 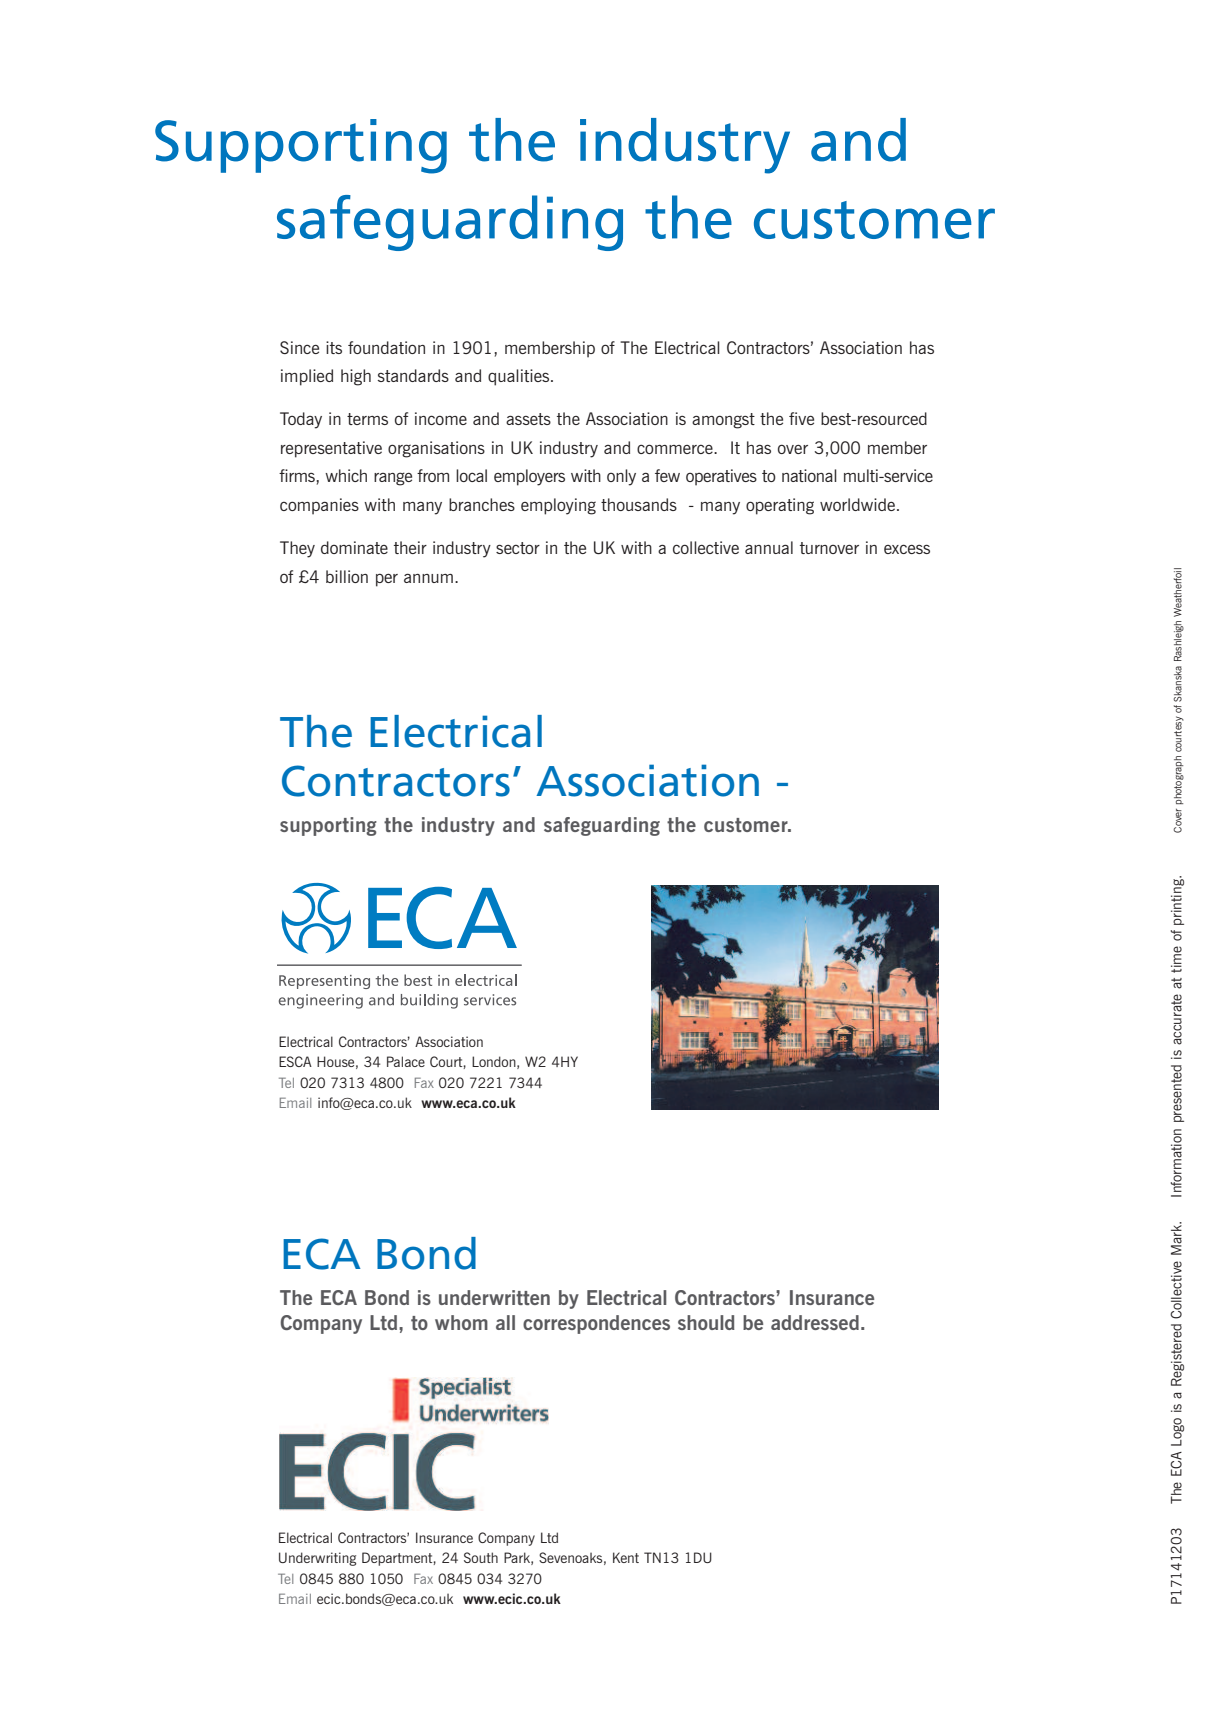 I want to click on five, so click(x=801, y=418).
